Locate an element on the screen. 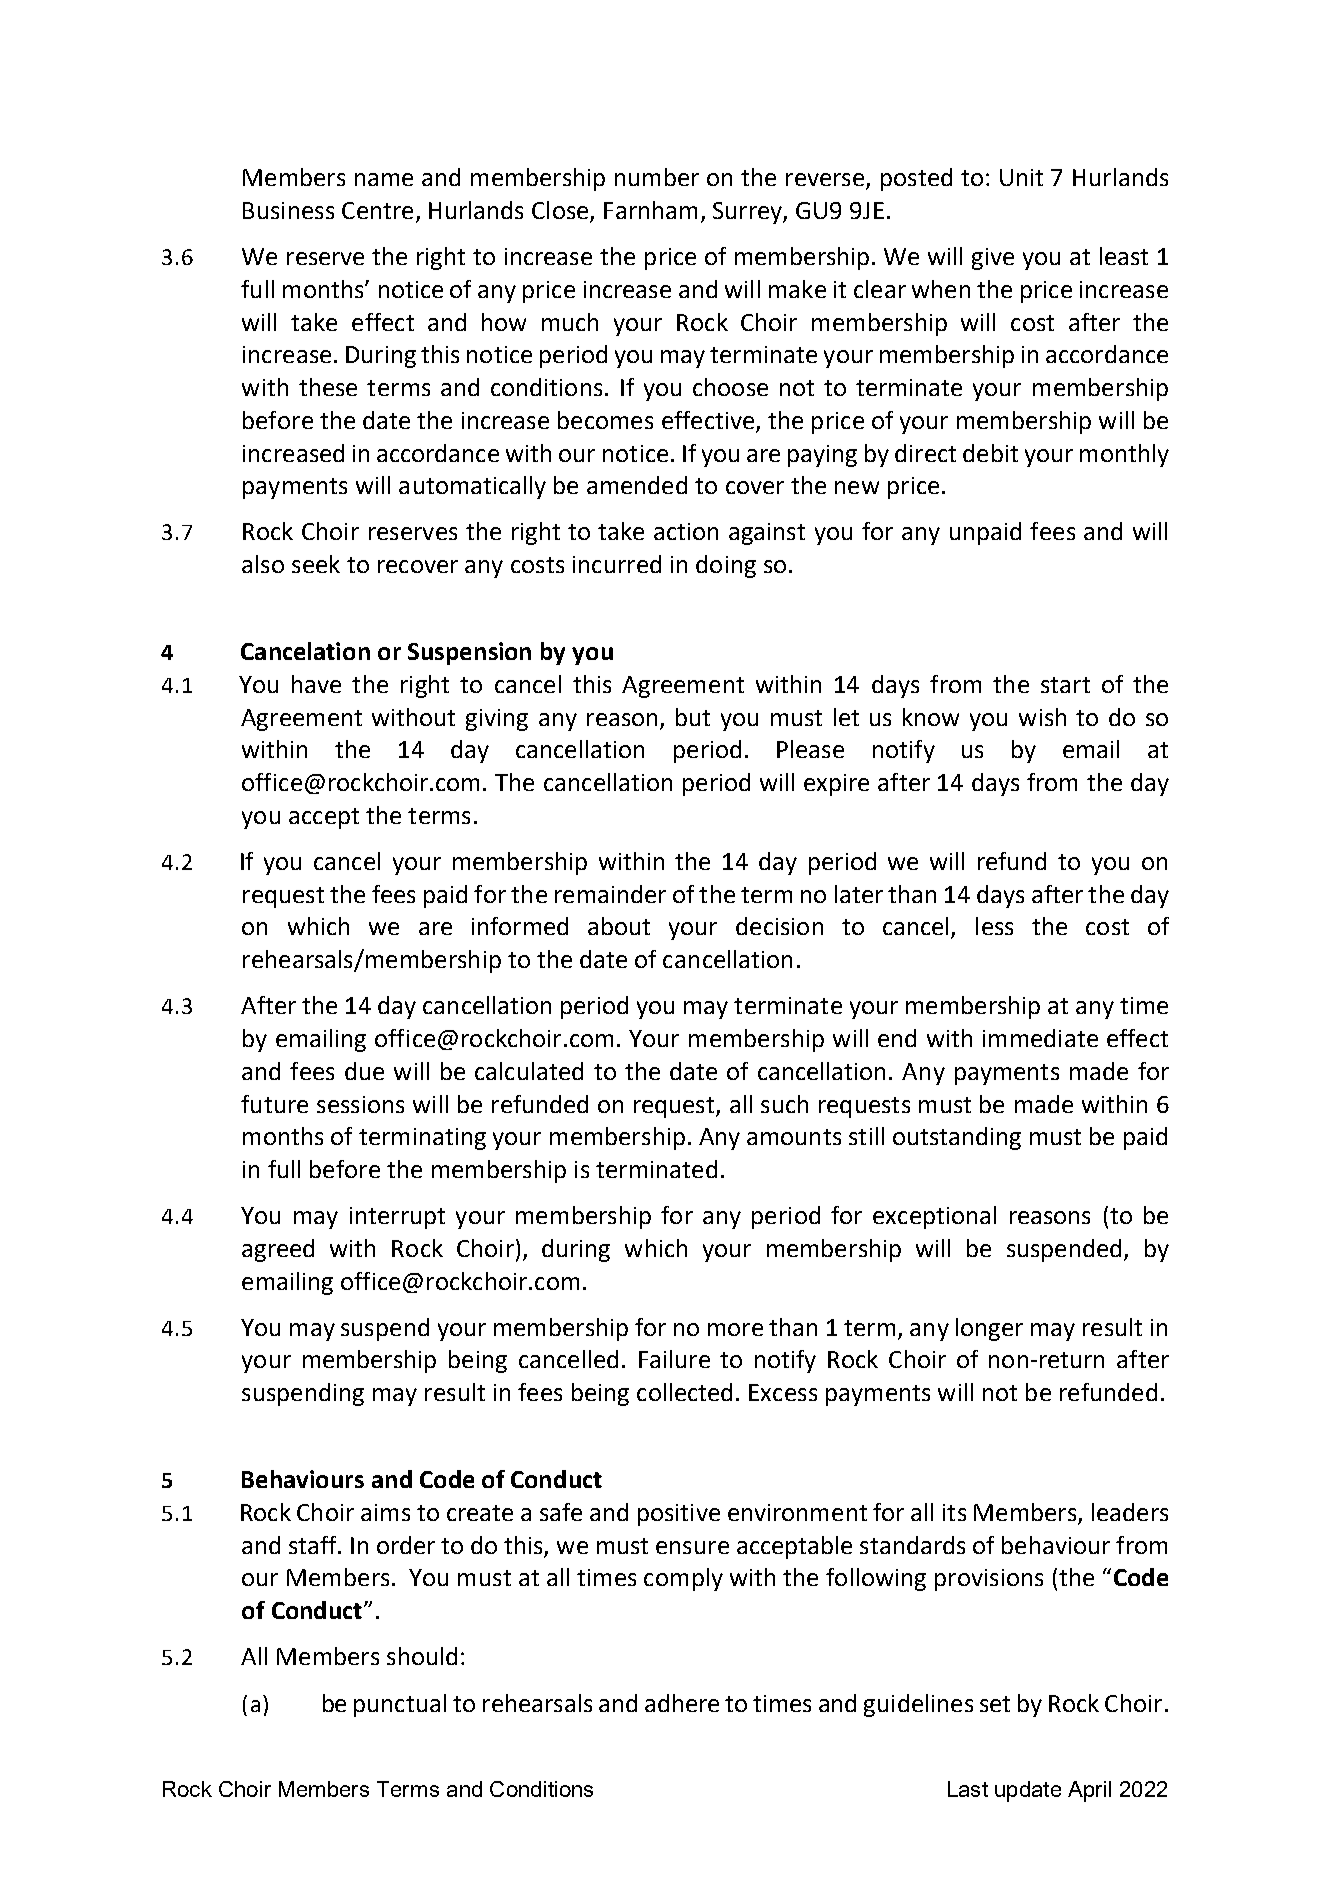  start is located at coordinates (1065, 685).
